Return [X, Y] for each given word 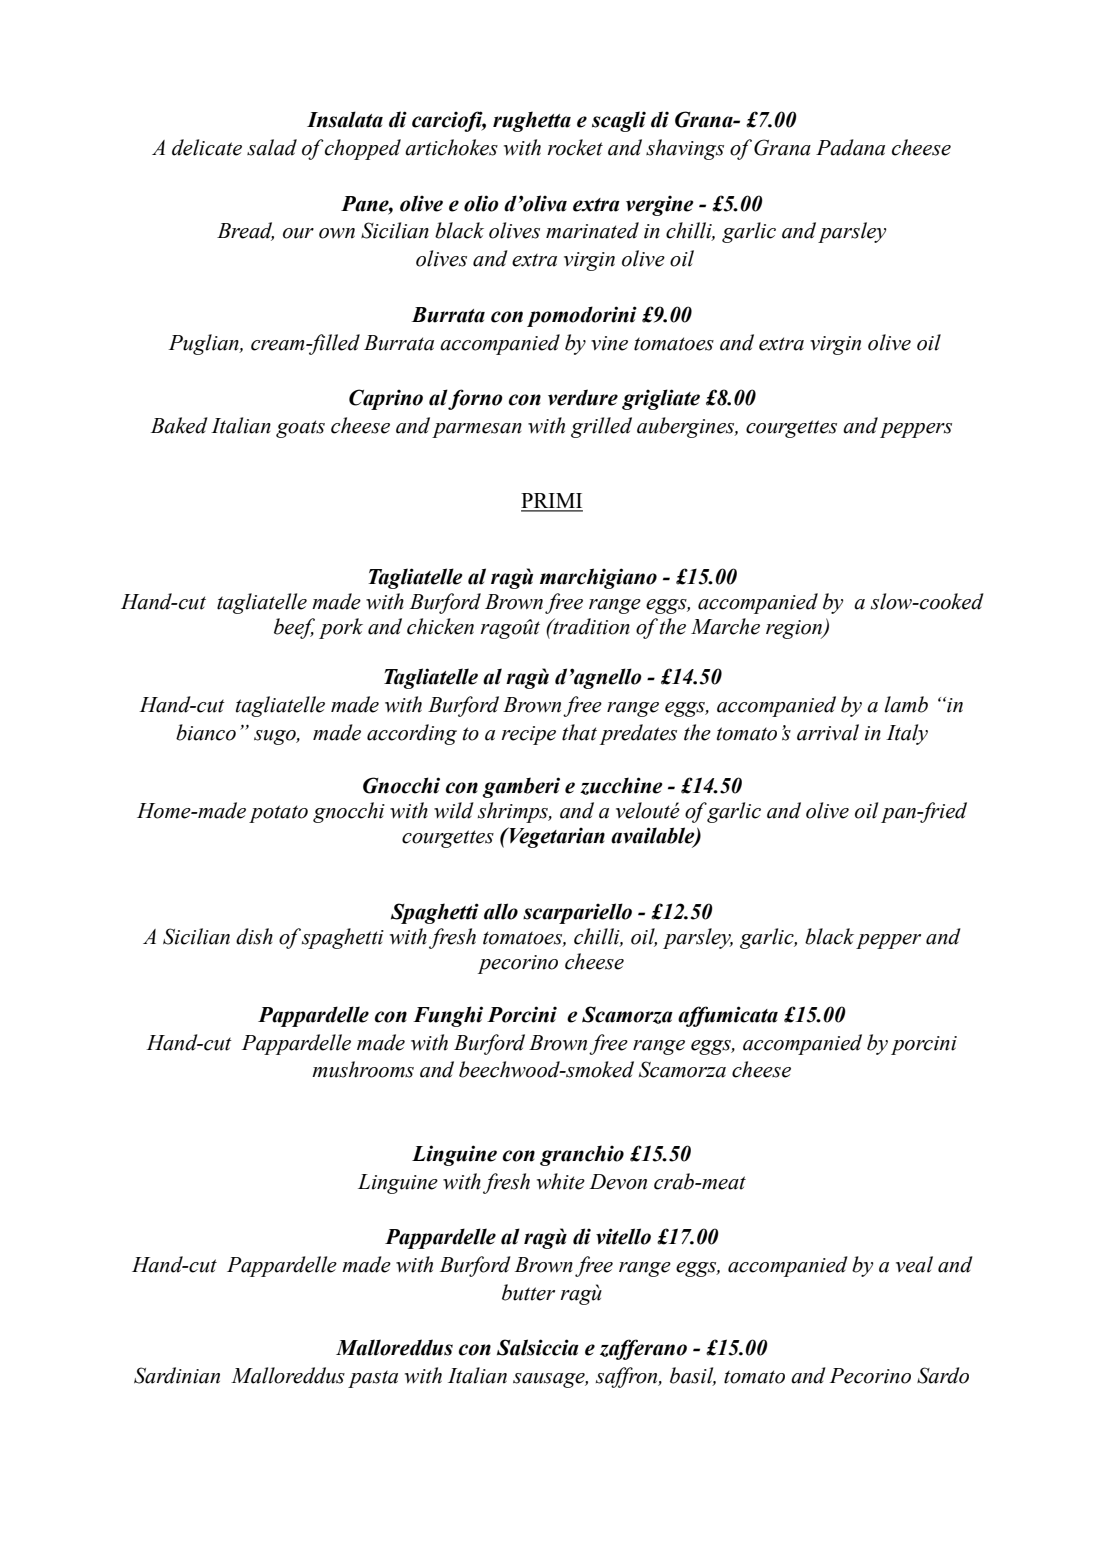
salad [272, 147]
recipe [528, 735]
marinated [592, 230]
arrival [828, 732]
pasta [373, 1379]
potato [278, 814]
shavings [685, 149]
